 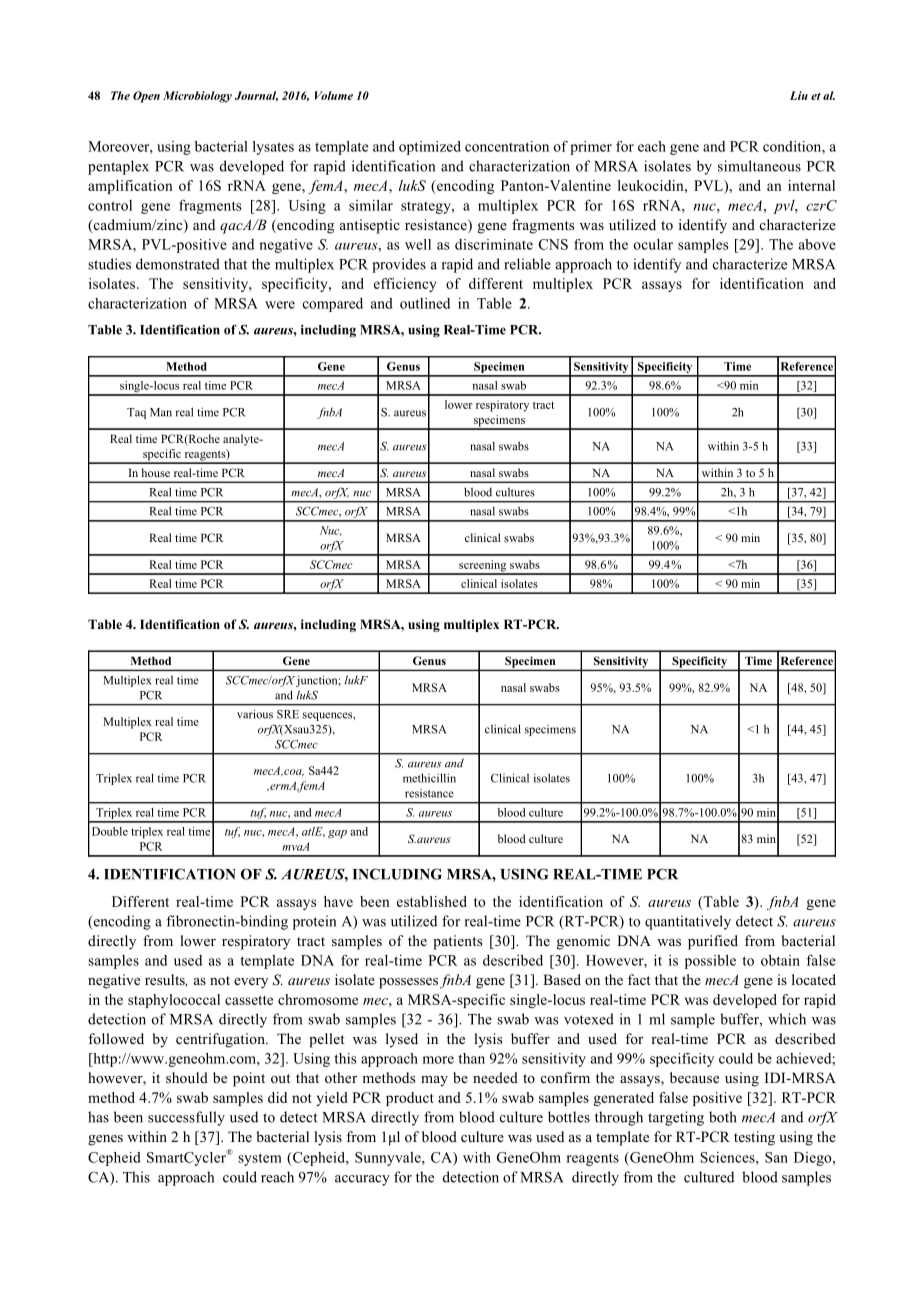 What do you see at coordinates (410, 1099) in the screenshot?
I see `product` at bounding box center [410, 1099].
